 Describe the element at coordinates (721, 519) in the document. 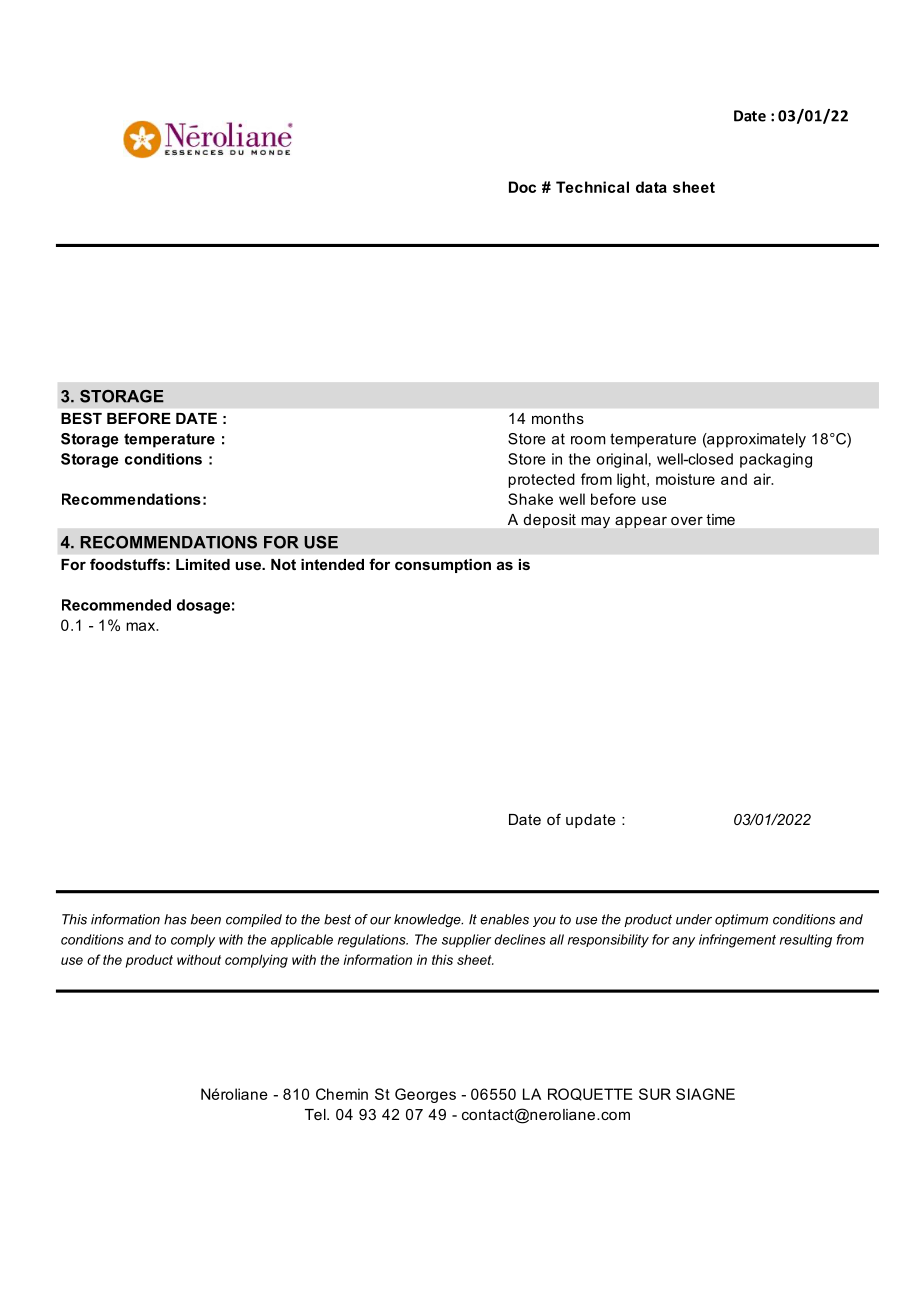

I see `time` at that location.
